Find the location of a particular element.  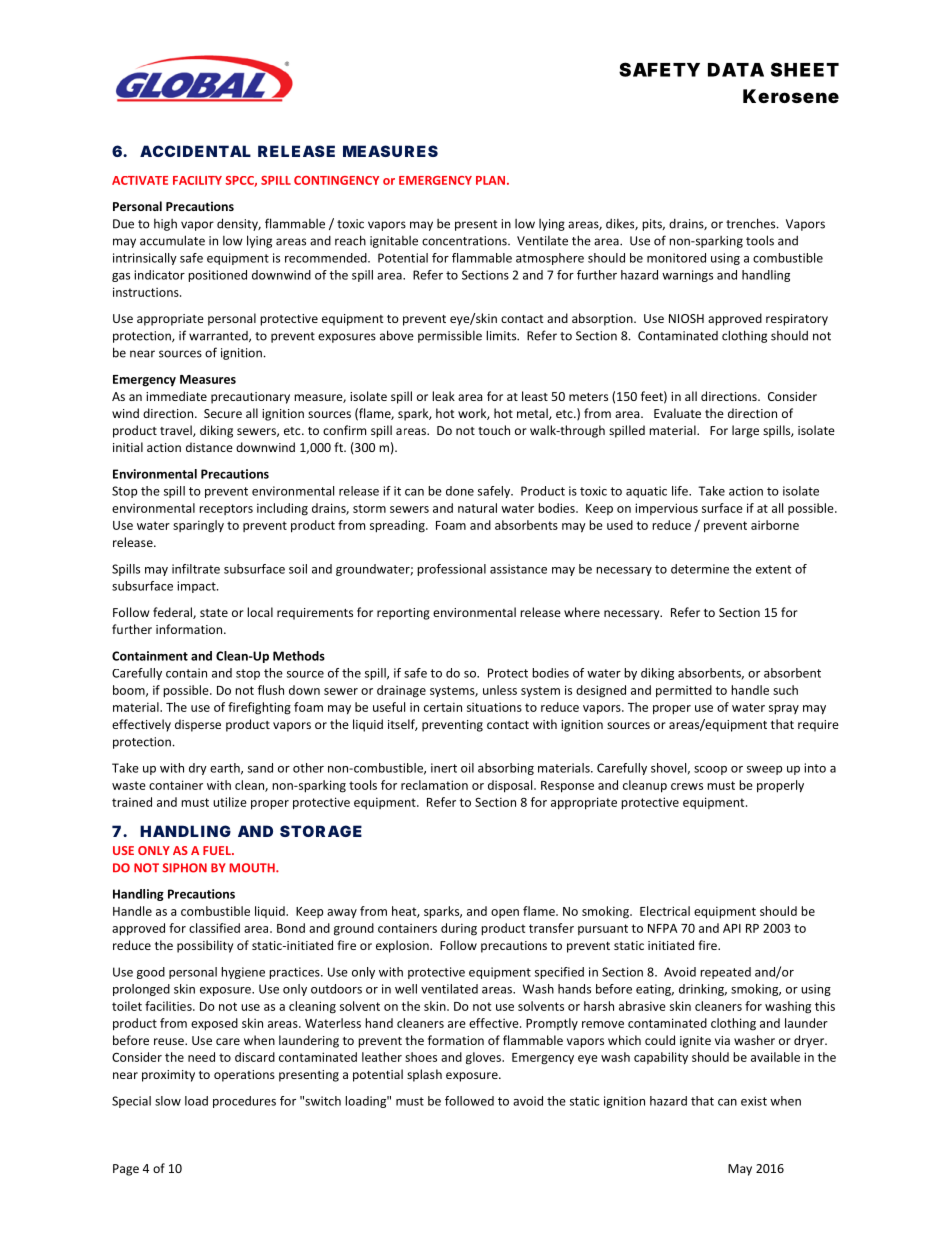

API is located at coordinates (732, 928).
